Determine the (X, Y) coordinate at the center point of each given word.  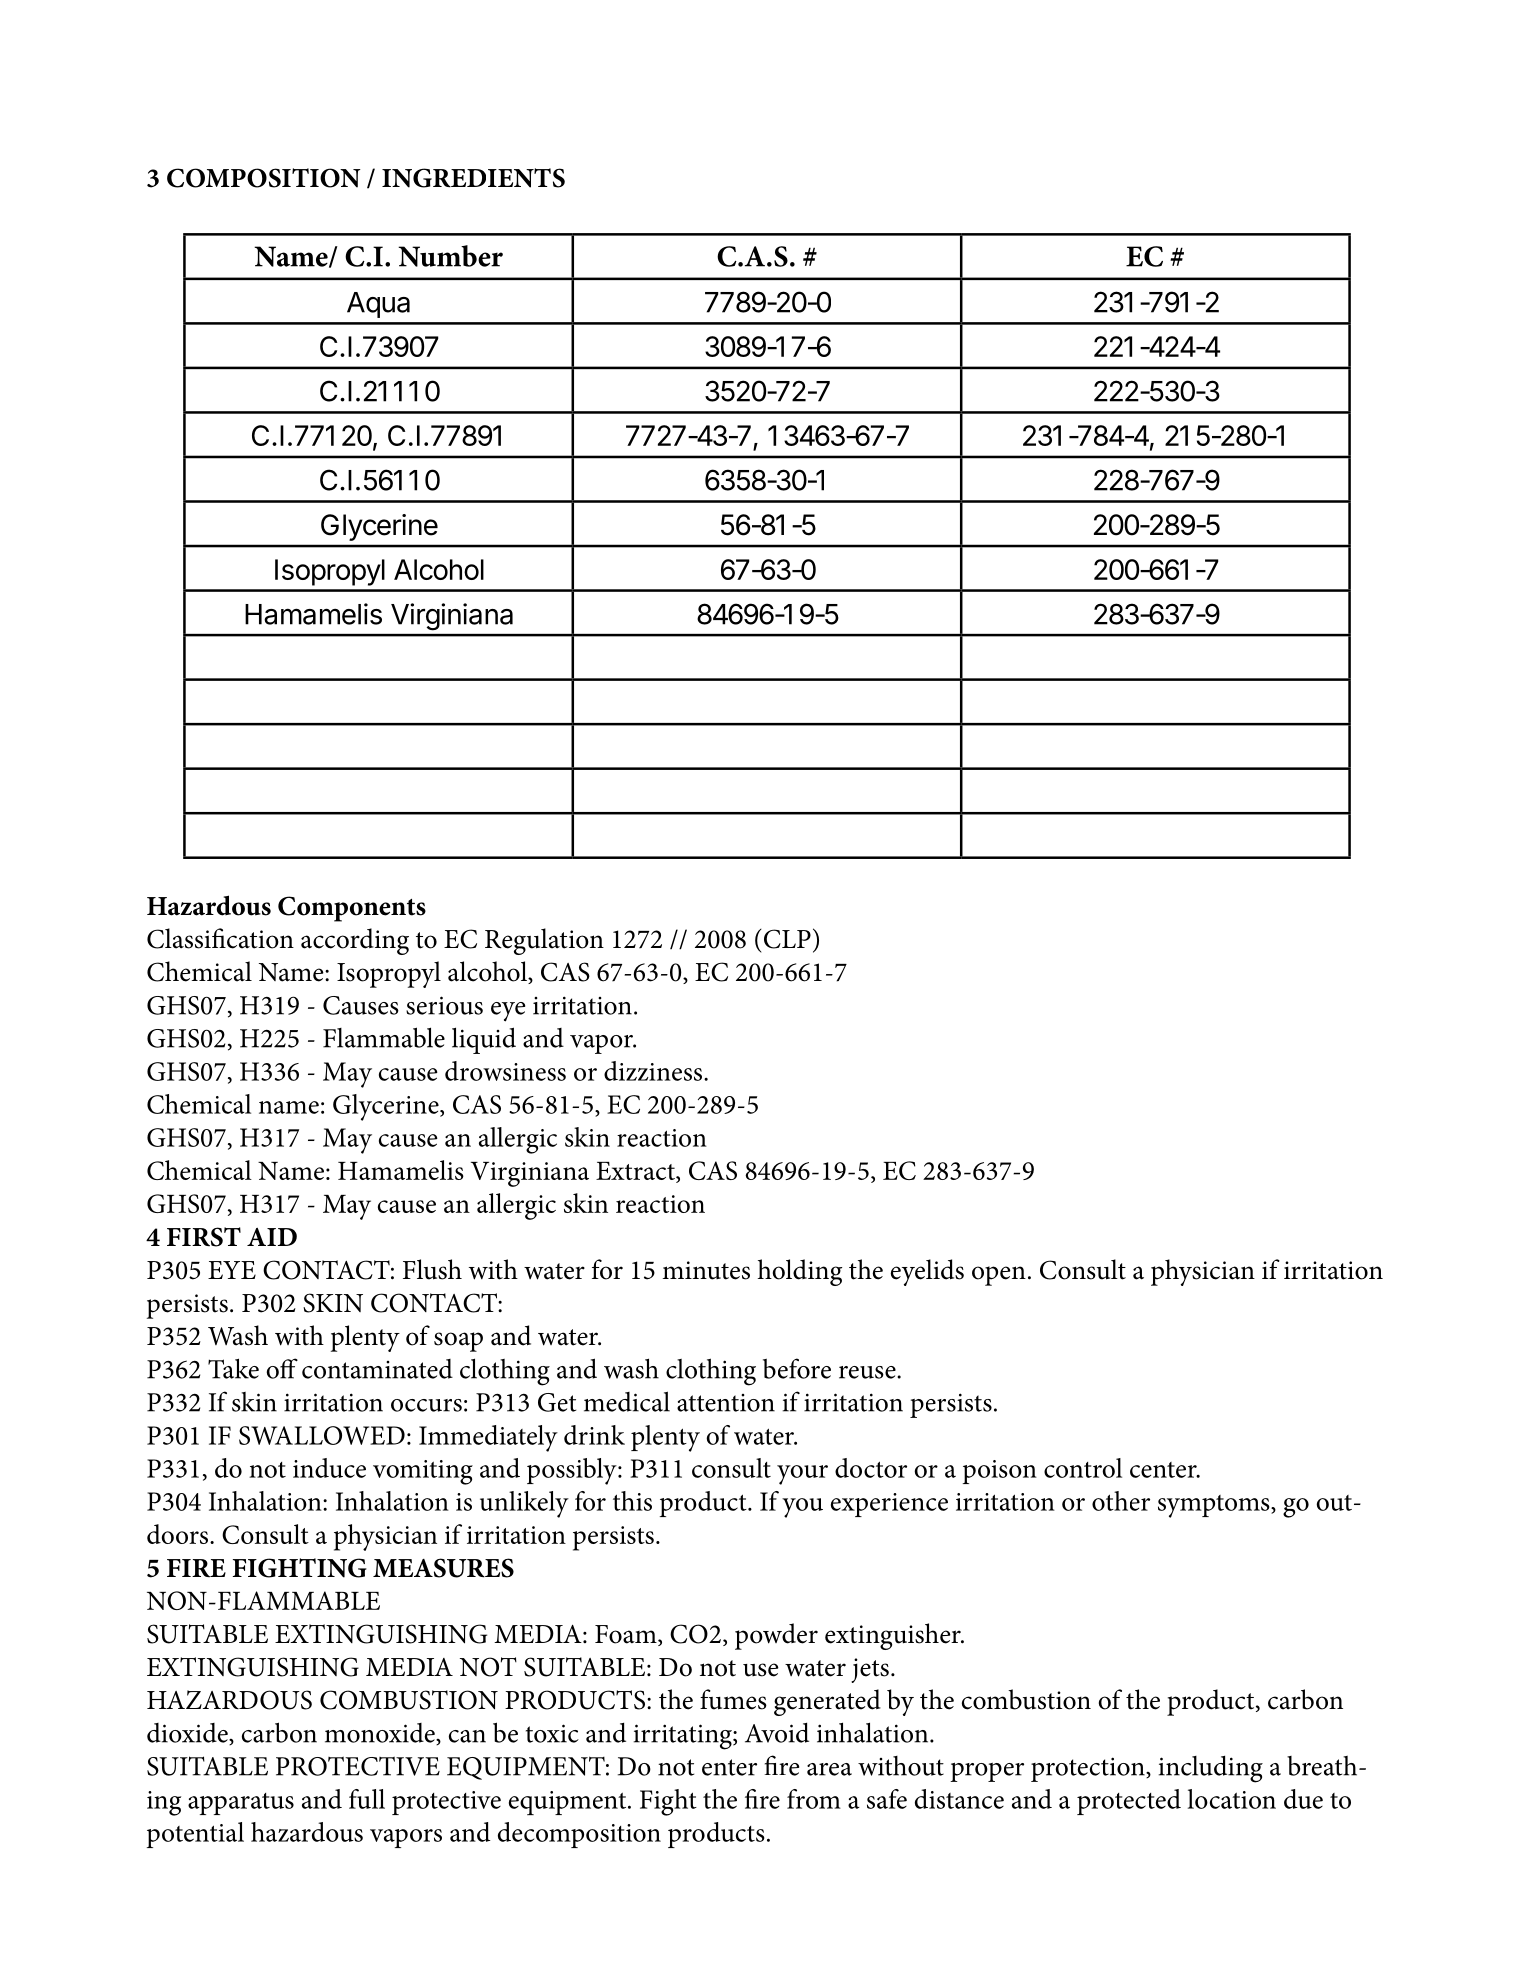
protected (1129, 1802)
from (814, 1799)
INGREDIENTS (473, 178)
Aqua (378, 305)
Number (450, 256)
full (367, 1799)
